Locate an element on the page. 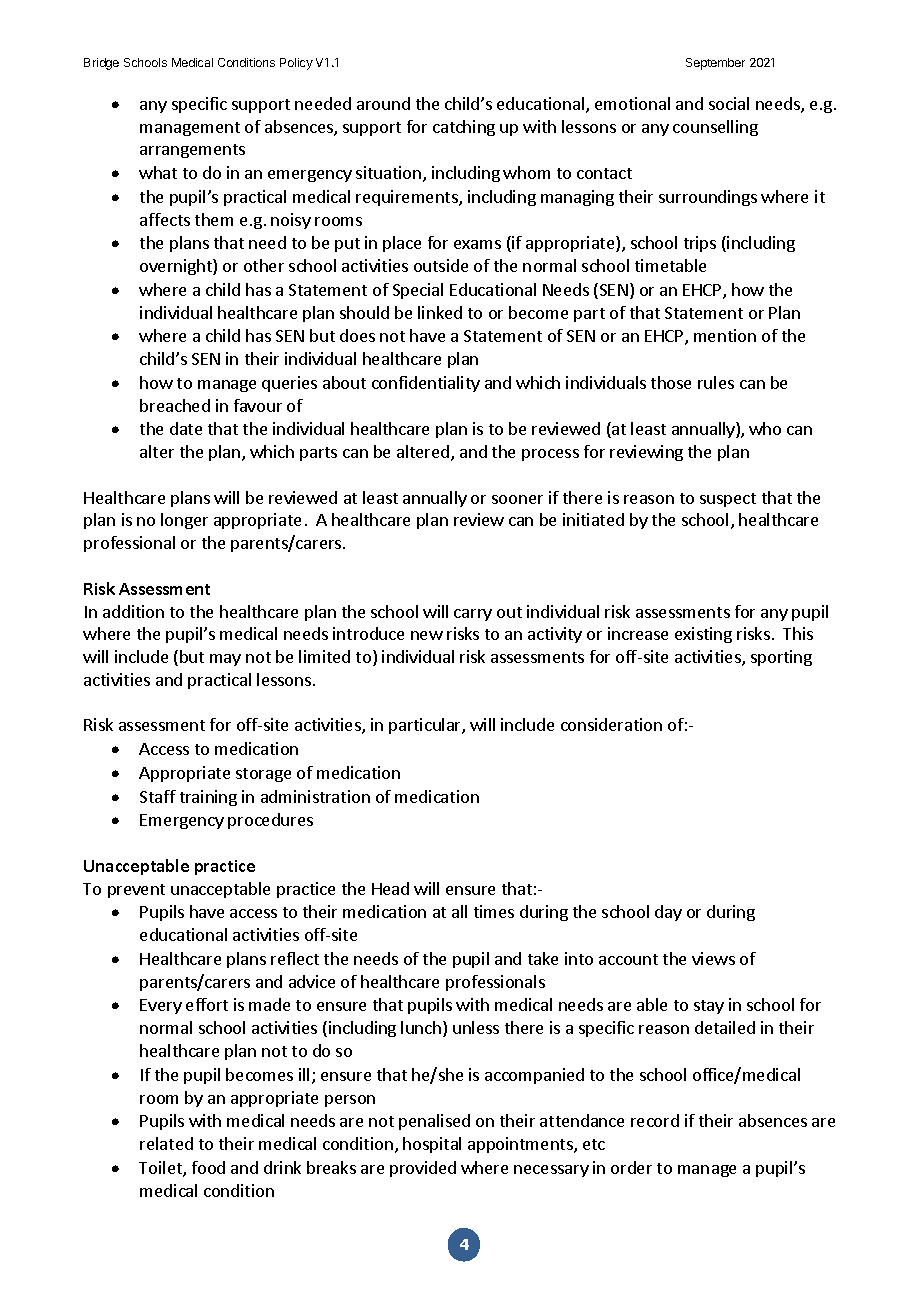 The width and height of the image is (924, 1308). related is located at coordinates (166, 1143).
